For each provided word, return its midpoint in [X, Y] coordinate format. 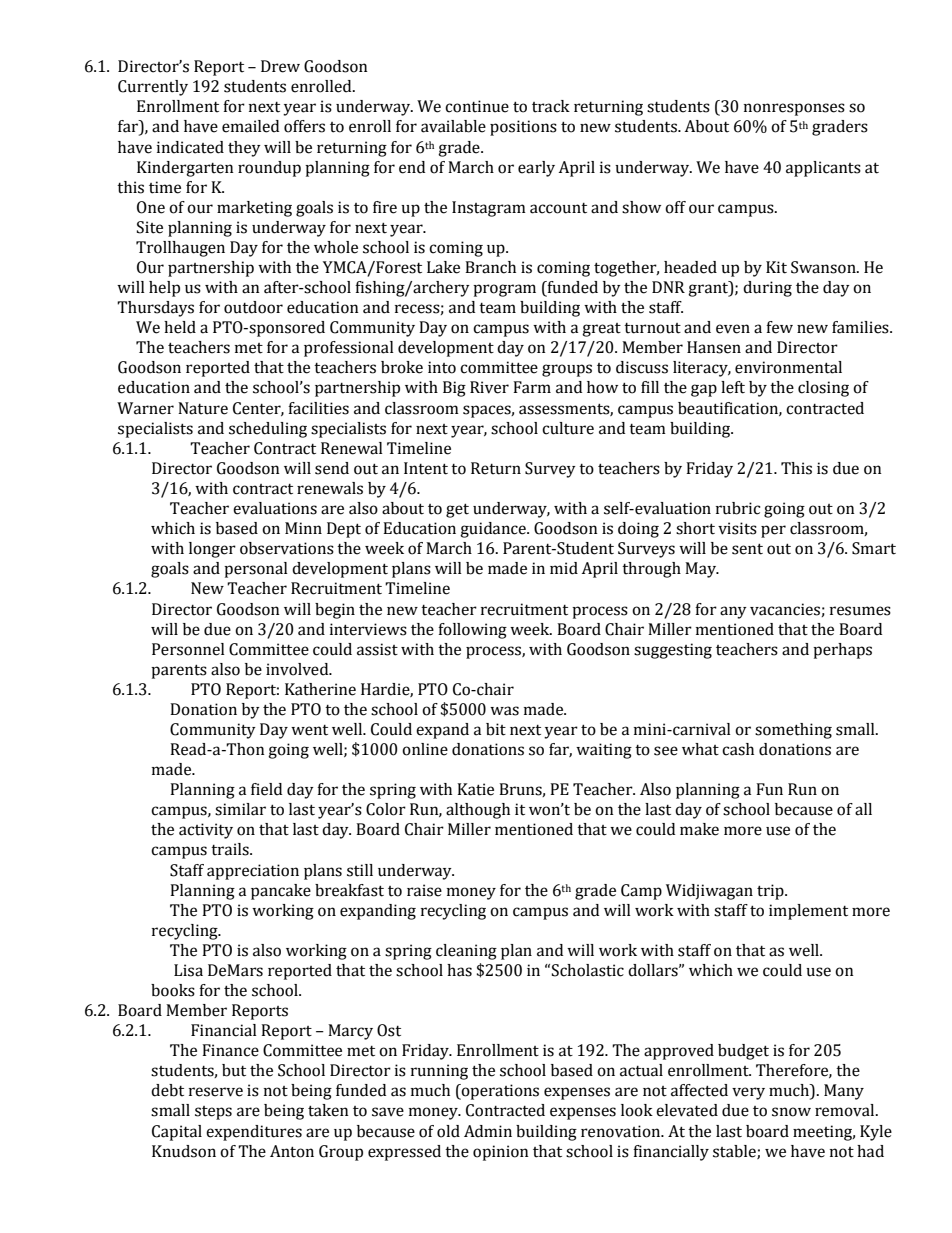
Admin [488, 1131]
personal [256, 570]
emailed [250, 126]
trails [231, 849]
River [489, 387]
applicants [823, 169]
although [478, 811]
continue [477, 106]
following [472, 631]
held [180, 327]
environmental [788, 367]
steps [213, 1113]
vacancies [786, 610]
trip [771, 892]
